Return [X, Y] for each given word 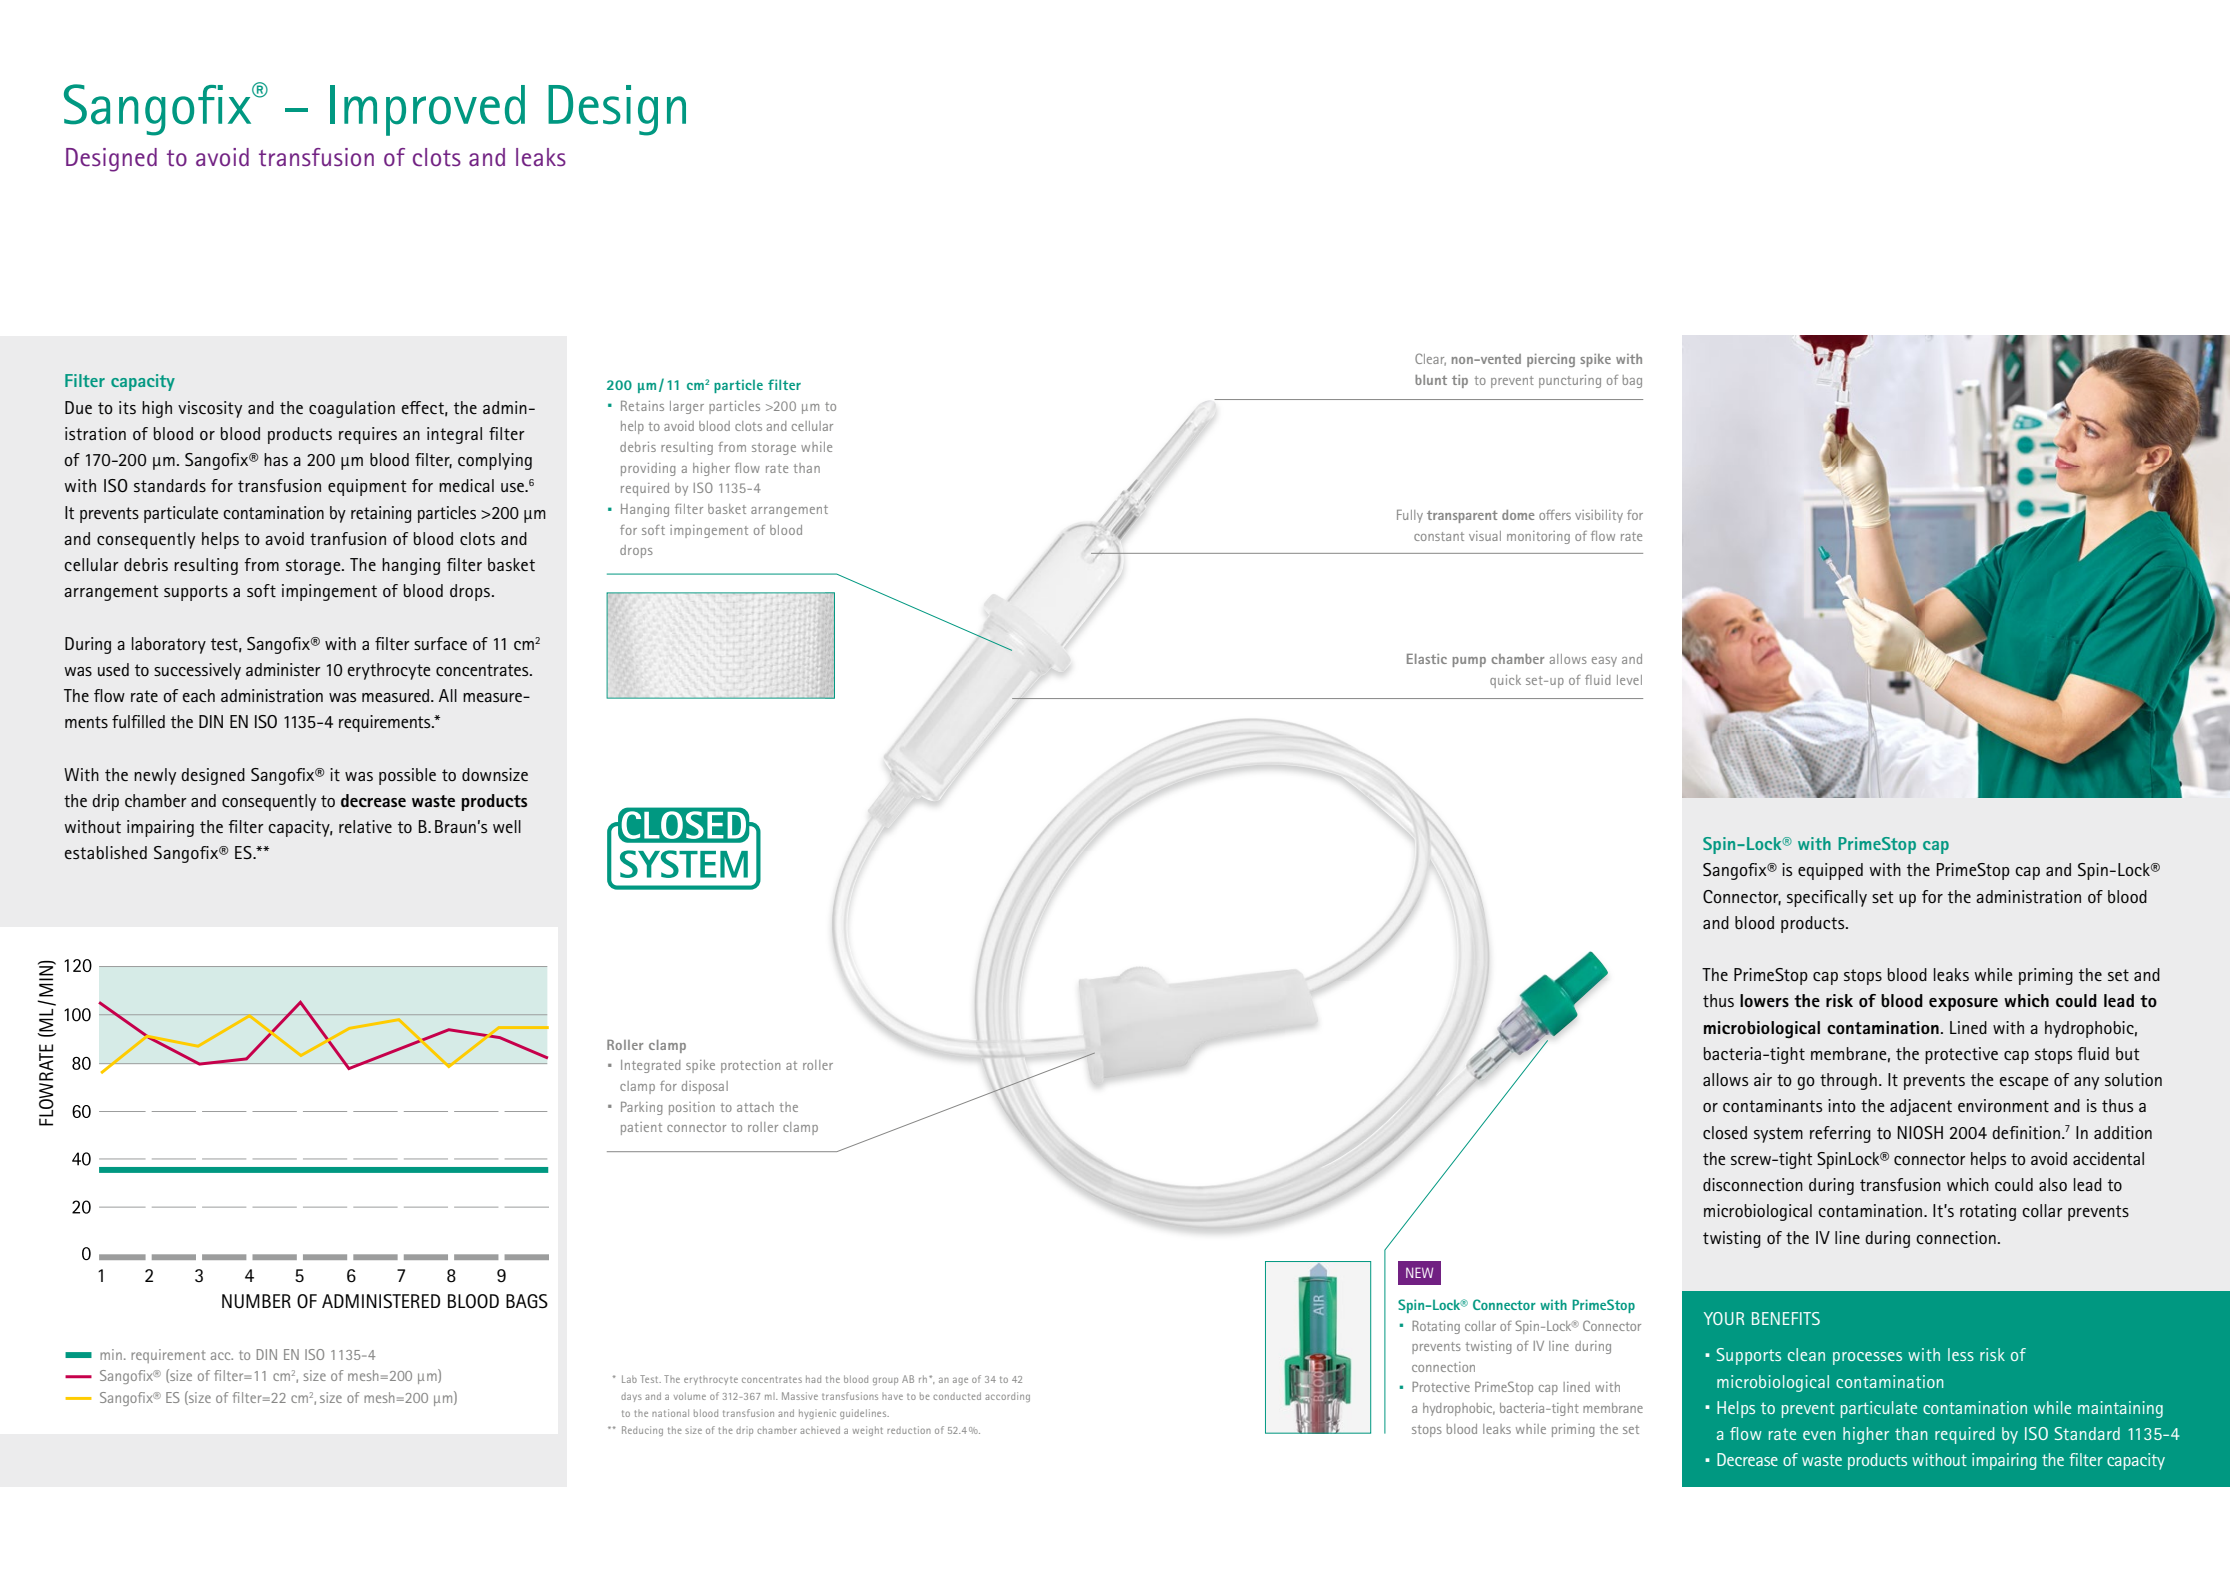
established [106, 853]
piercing [1551, 360]
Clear [1430, 359]
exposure [1963, 1004]
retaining [381, 514]
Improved [427, 110]
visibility [1599, 516]
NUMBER [256, 1301]
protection [750, 1066]
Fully [1410, 516]
